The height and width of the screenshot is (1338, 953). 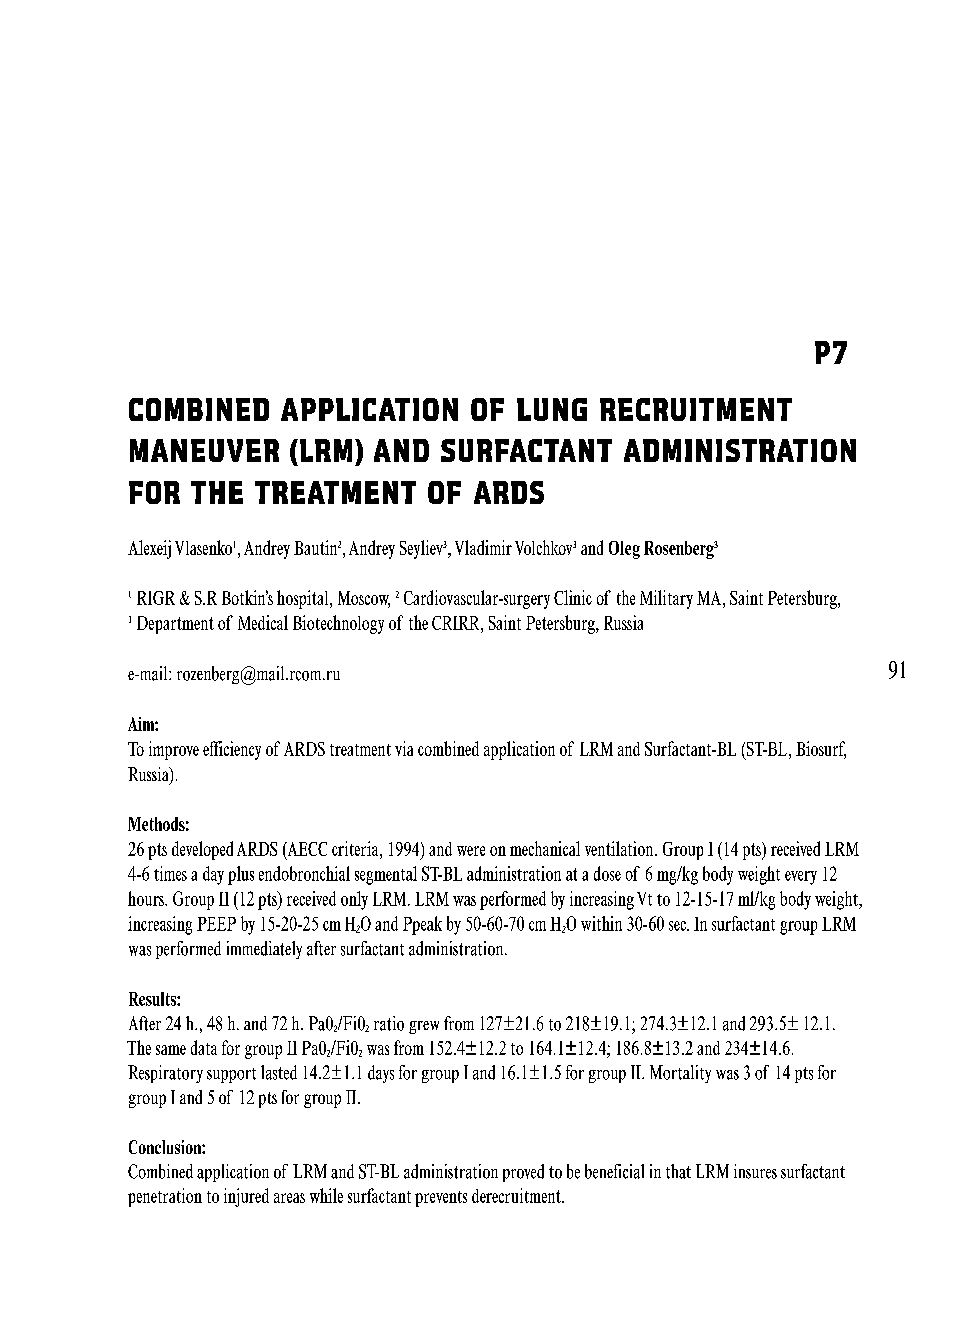 What do you see at coordinates (620, 848) in the screenshot?
I see `ventilation` at bounding box center [620, 848].
